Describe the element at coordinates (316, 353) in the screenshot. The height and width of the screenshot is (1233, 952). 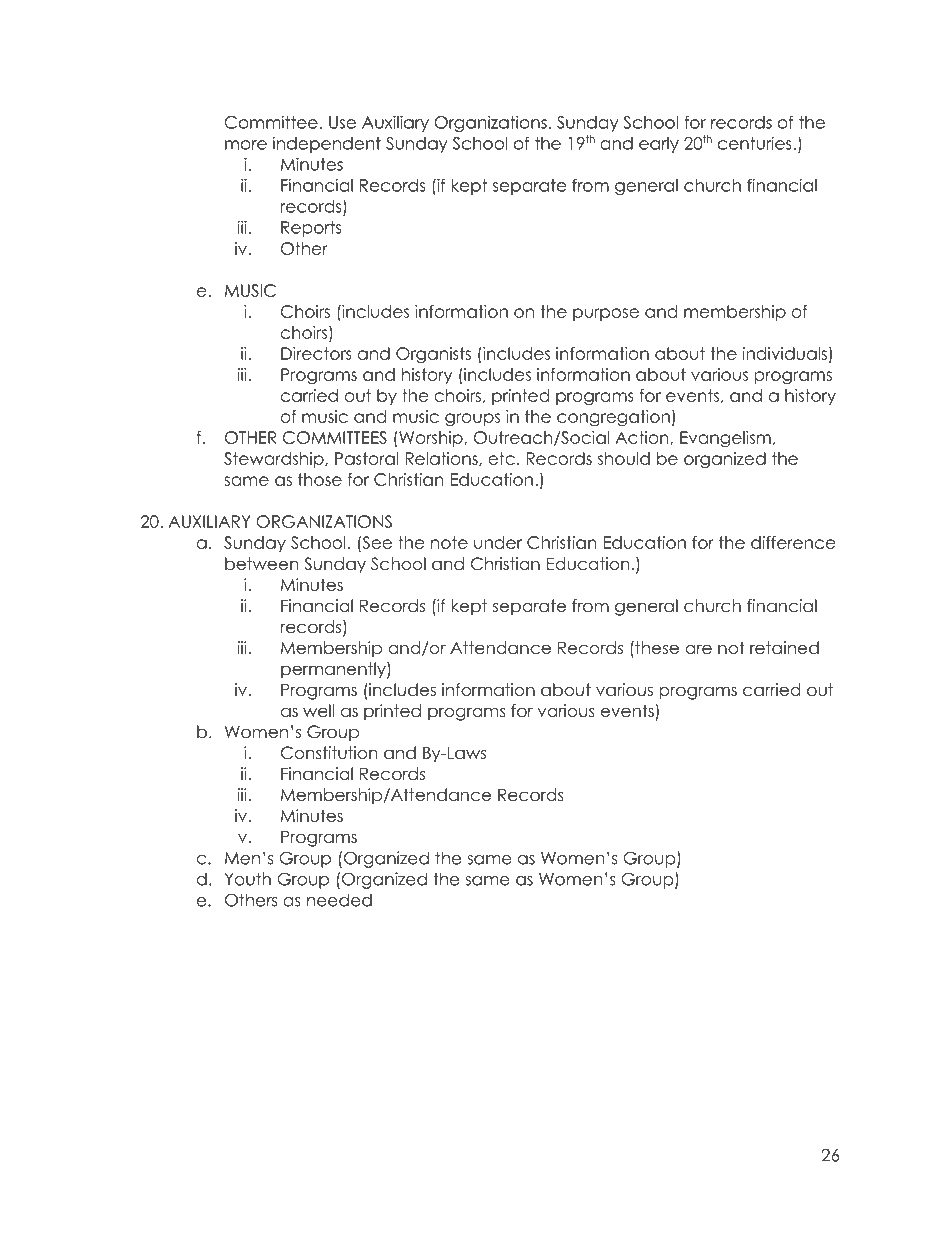
I see `Directors` at that location.
